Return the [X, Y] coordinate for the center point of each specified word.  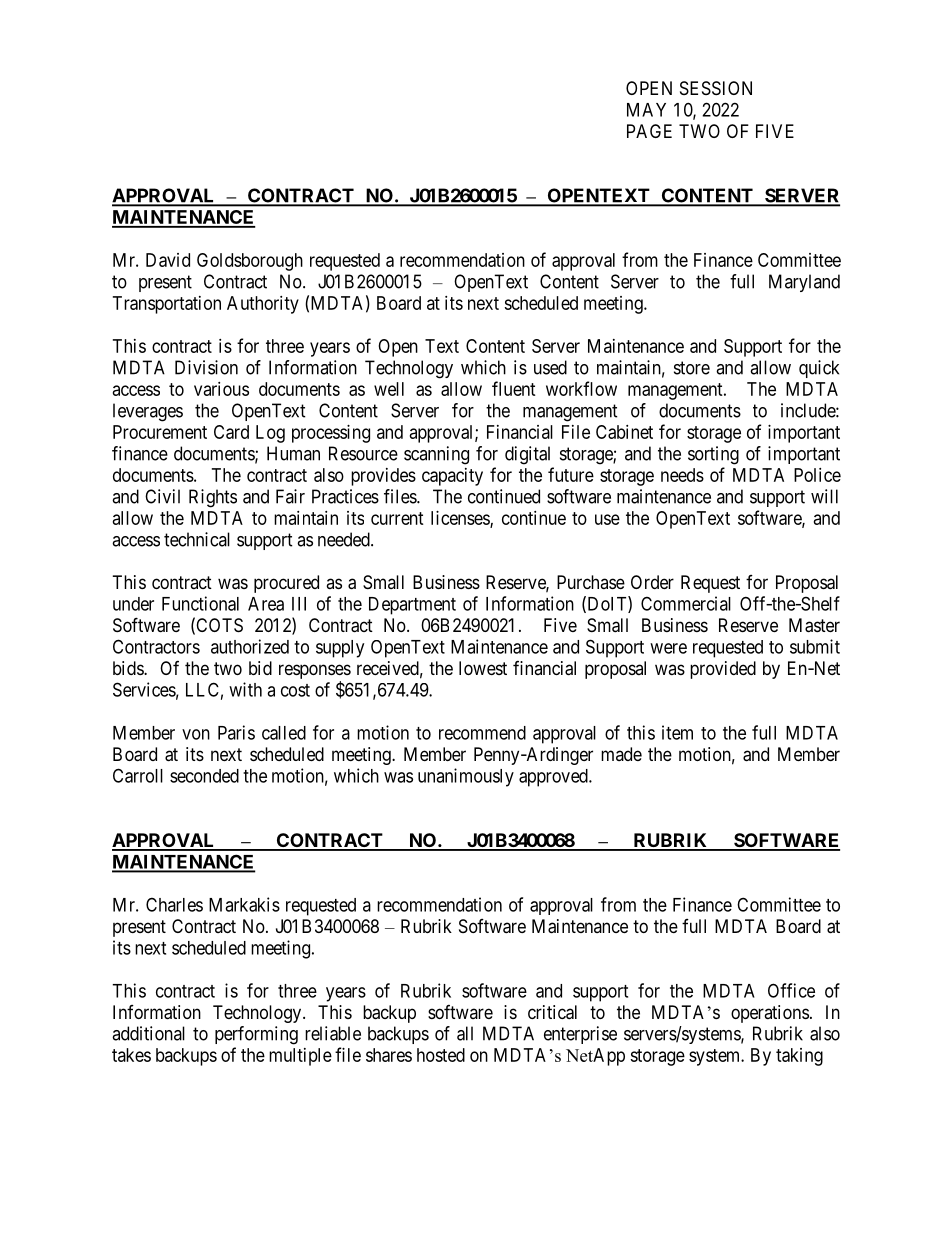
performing [256, 1035]
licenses [461, 519]
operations [770, 1014]
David [168, 260]
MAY [646, 110]
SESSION [716, 88]
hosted [441, 1055]
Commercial [686, 603]
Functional [200, 603]
